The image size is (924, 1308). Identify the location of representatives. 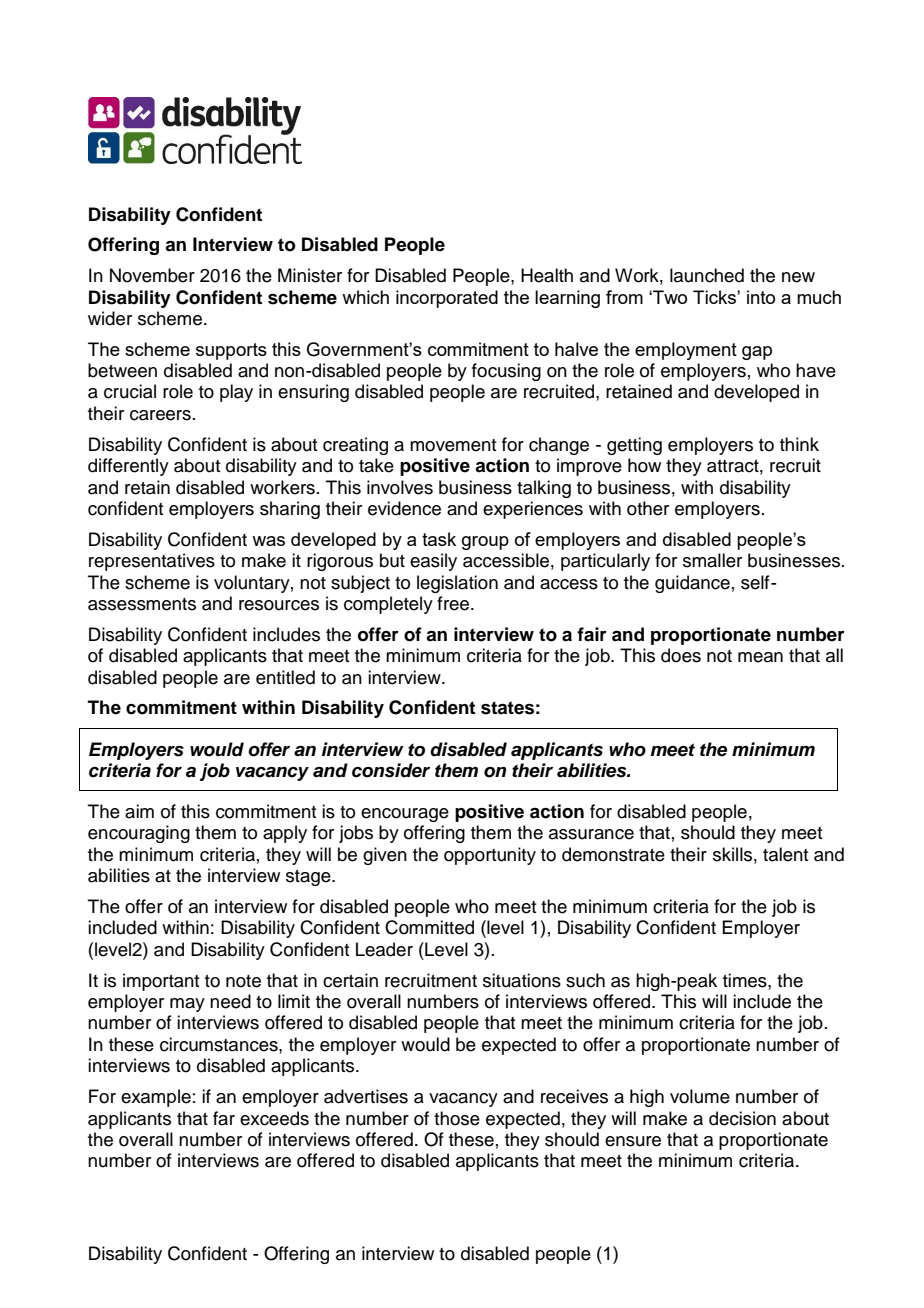
(152, 562).
